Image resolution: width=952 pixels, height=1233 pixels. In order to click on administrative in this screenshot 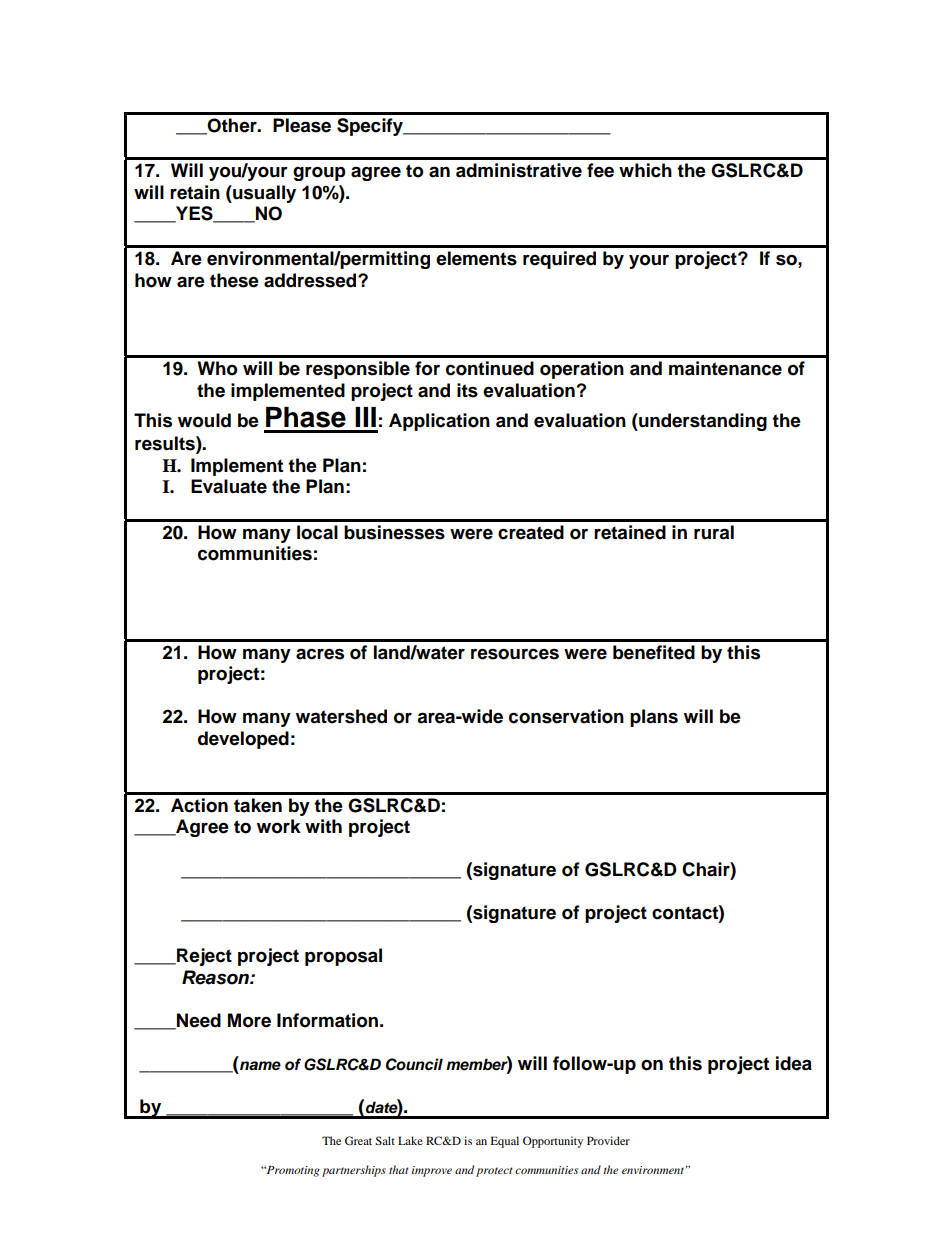, I will do `click(519, 170)`.
